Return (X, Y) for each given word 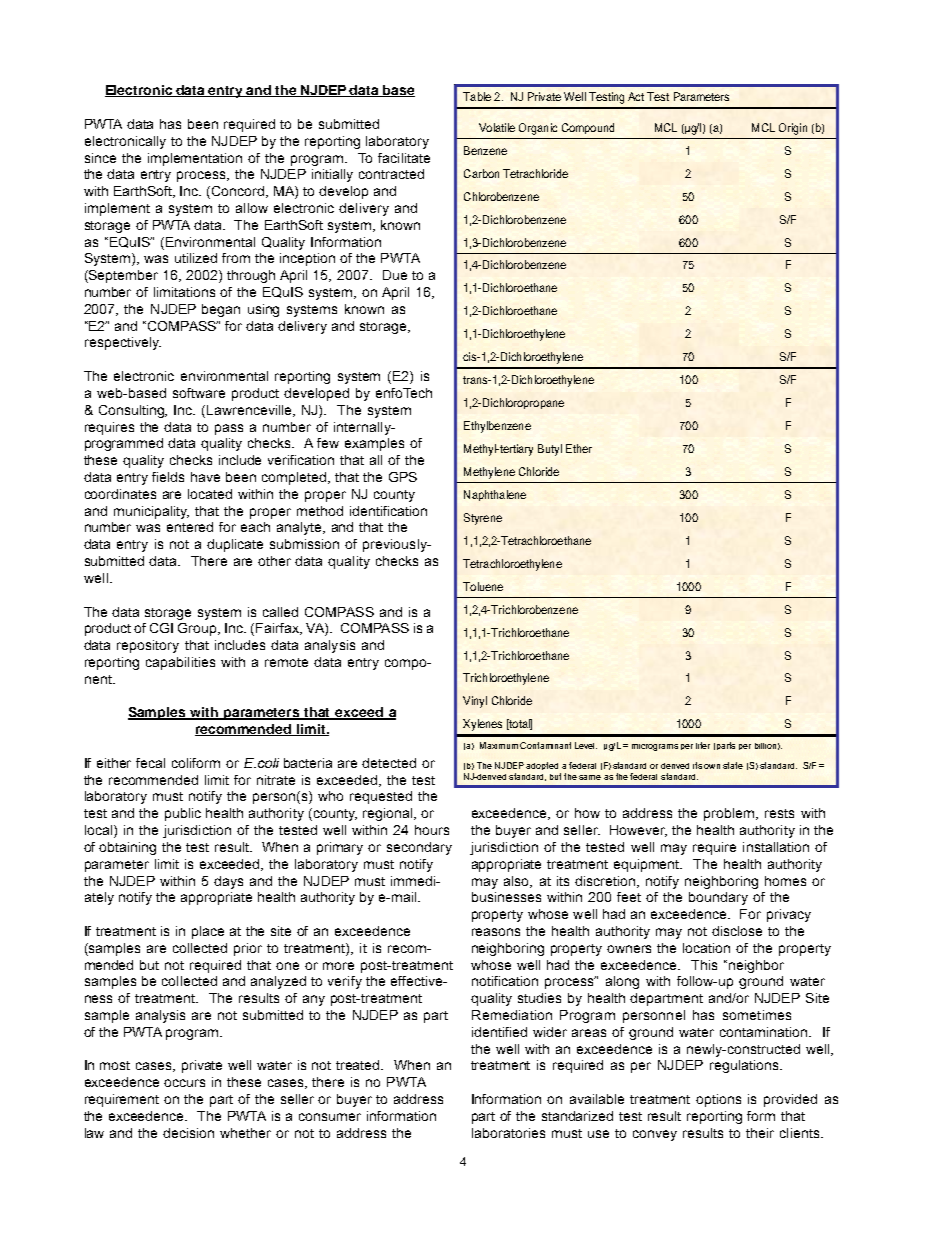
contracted (391, 174)
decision (188, 1133)
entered (190, 527)
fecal (150, 763)
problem (730, 814)
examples (374, 444)
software (199, 393)
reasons (496, 932)
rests (779, 813)
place (208, 932)
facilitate (404, 158)
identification (388, 511)
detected (389, 763)
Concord (239, 192)
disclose (737, 931)
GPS (403, 477)
